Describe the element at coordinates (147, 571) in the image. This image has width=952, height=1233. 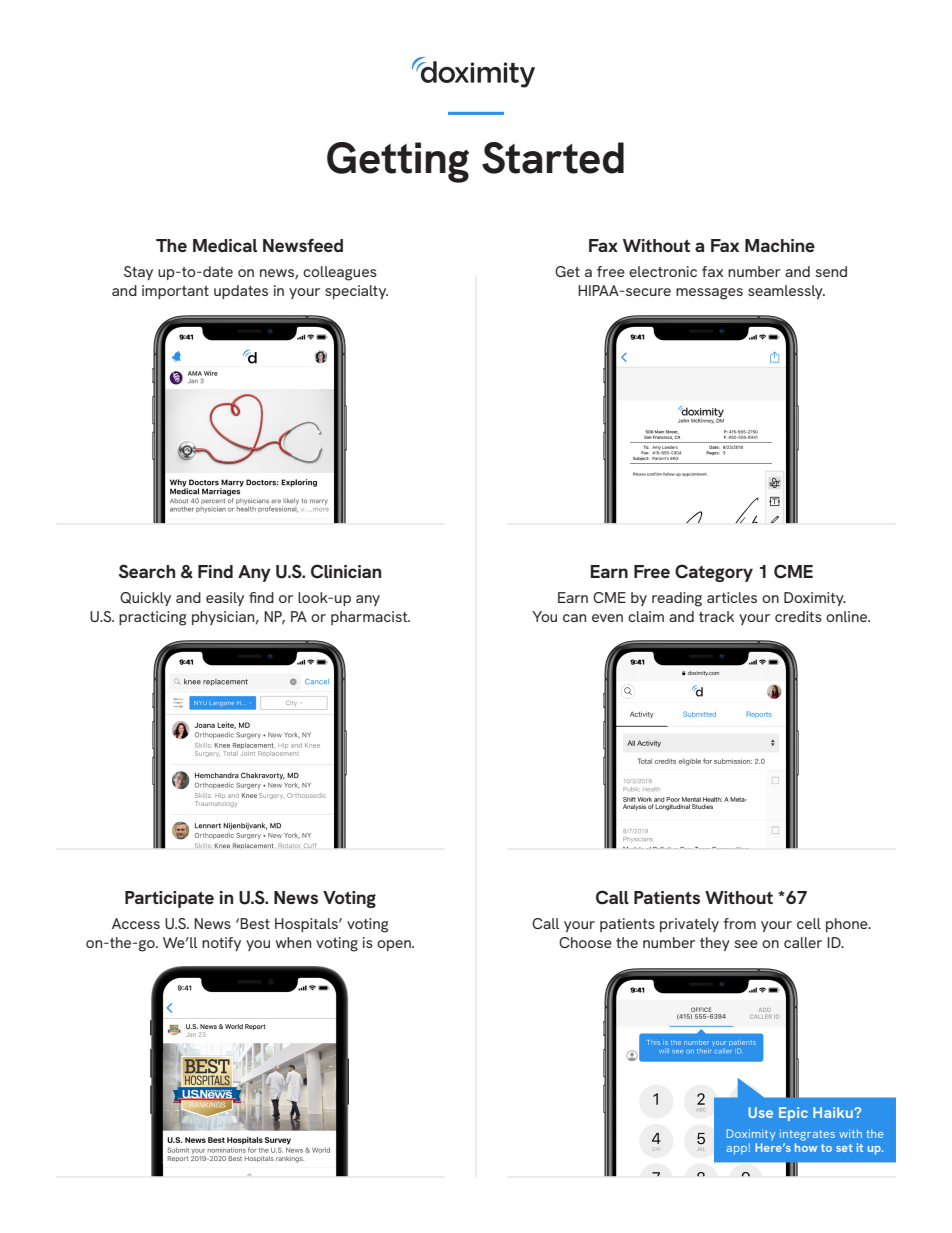
I see `Search` at that location.
